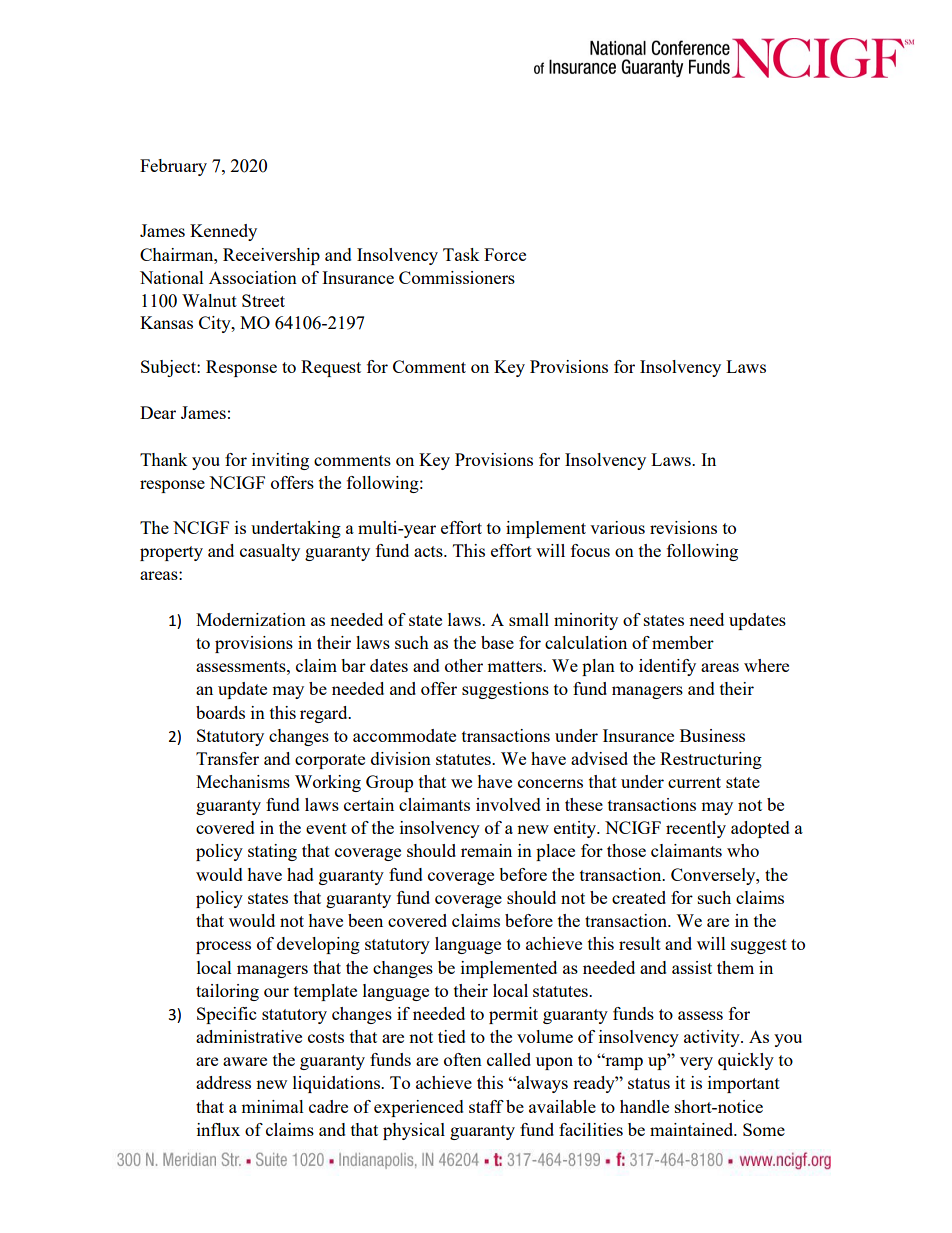  Describe the element at coordinates (251, 619) in the screenshot. I see `Modernization` at that location.
